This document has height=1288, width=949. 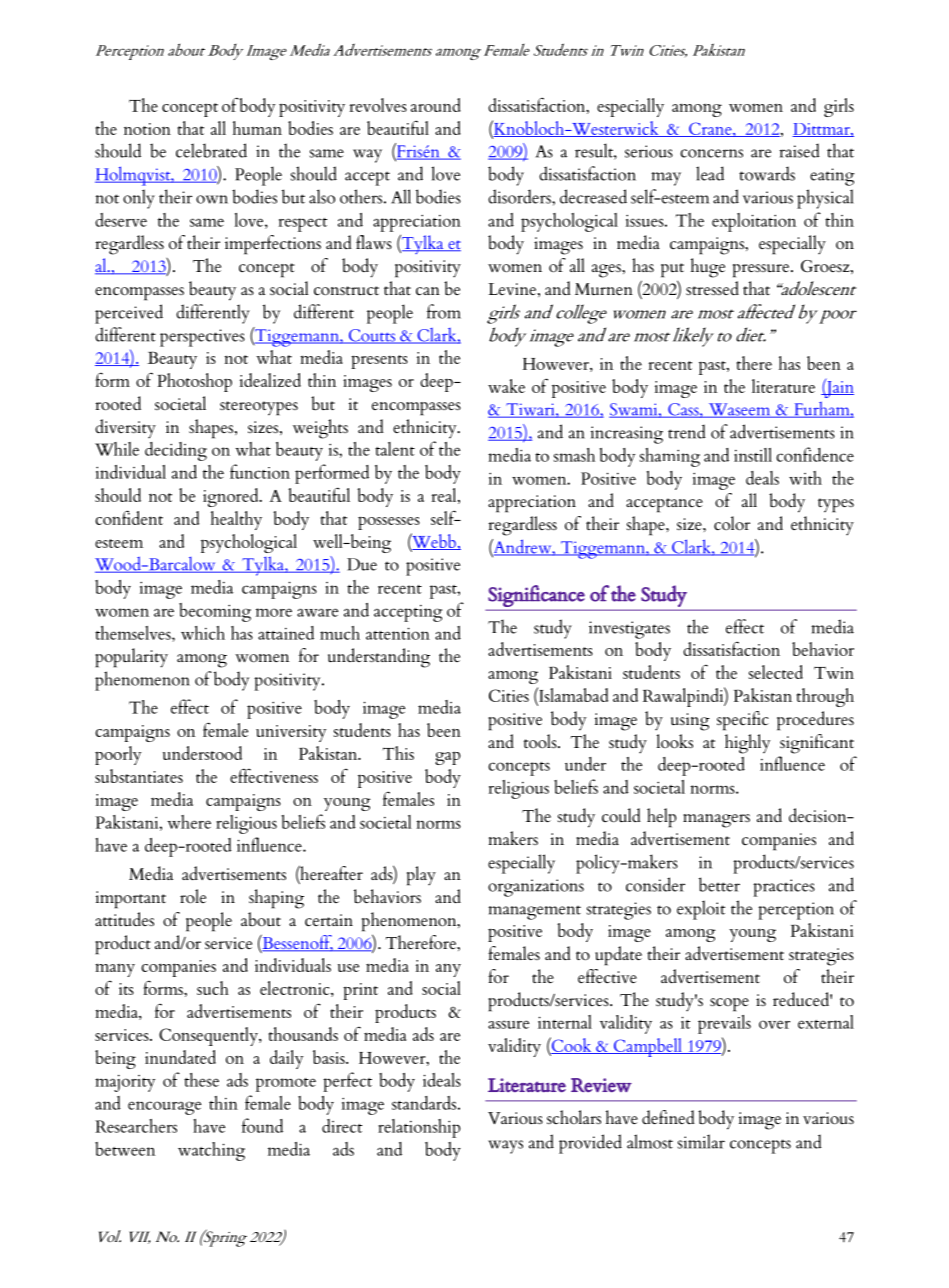 What do you see at coordinates (211, 150) in the document?
I see `celebrated` at bounding box center [211, 150].
